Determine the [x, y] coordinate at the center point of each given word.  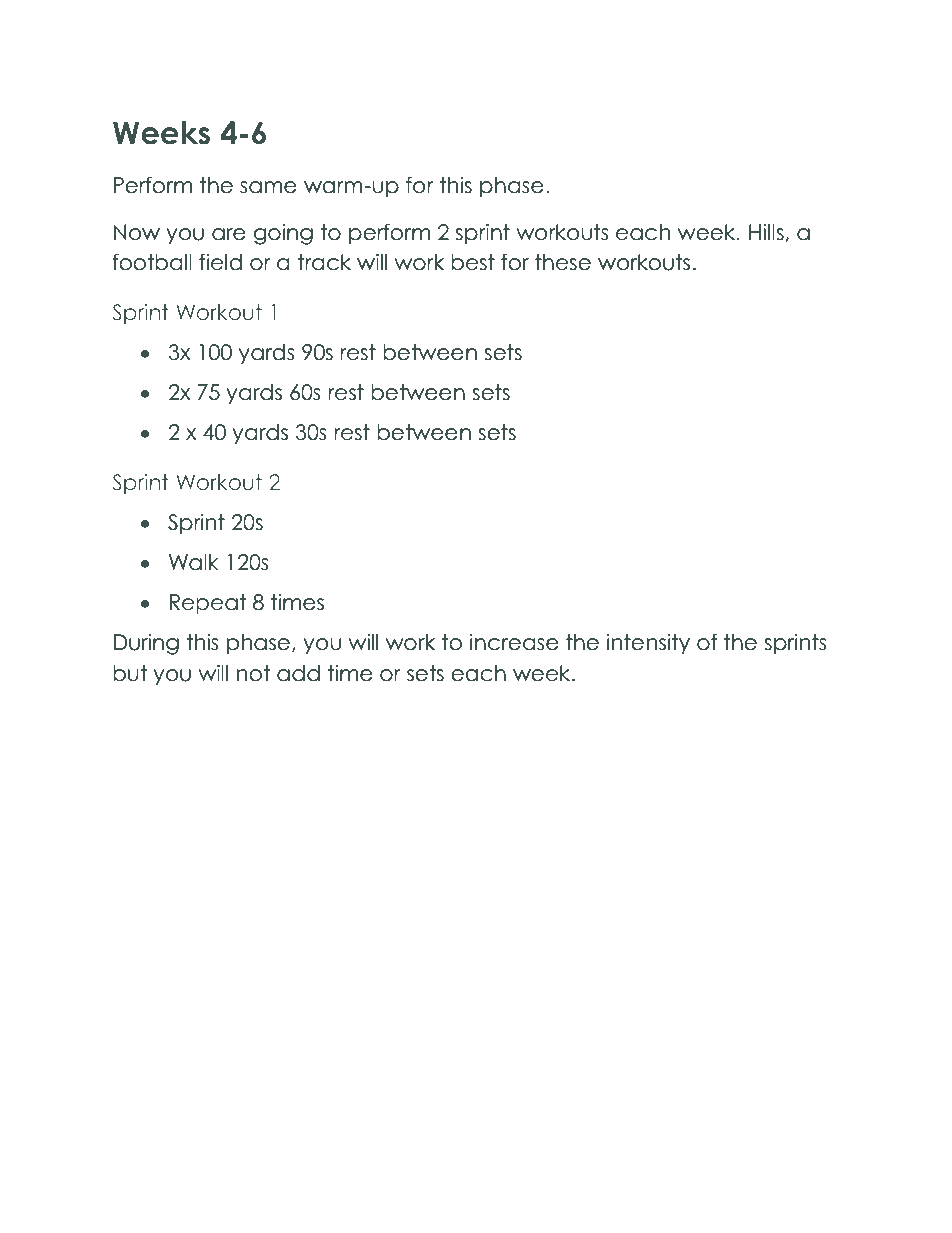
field [220, 262]
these [563, 262]
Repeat [208, 604]
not [253, 673]
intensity [648, 644]
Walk [194, 562]
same [268, 187]
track [324, 262]
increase [514, 642]
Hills [767, 233]
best [473, 262]
